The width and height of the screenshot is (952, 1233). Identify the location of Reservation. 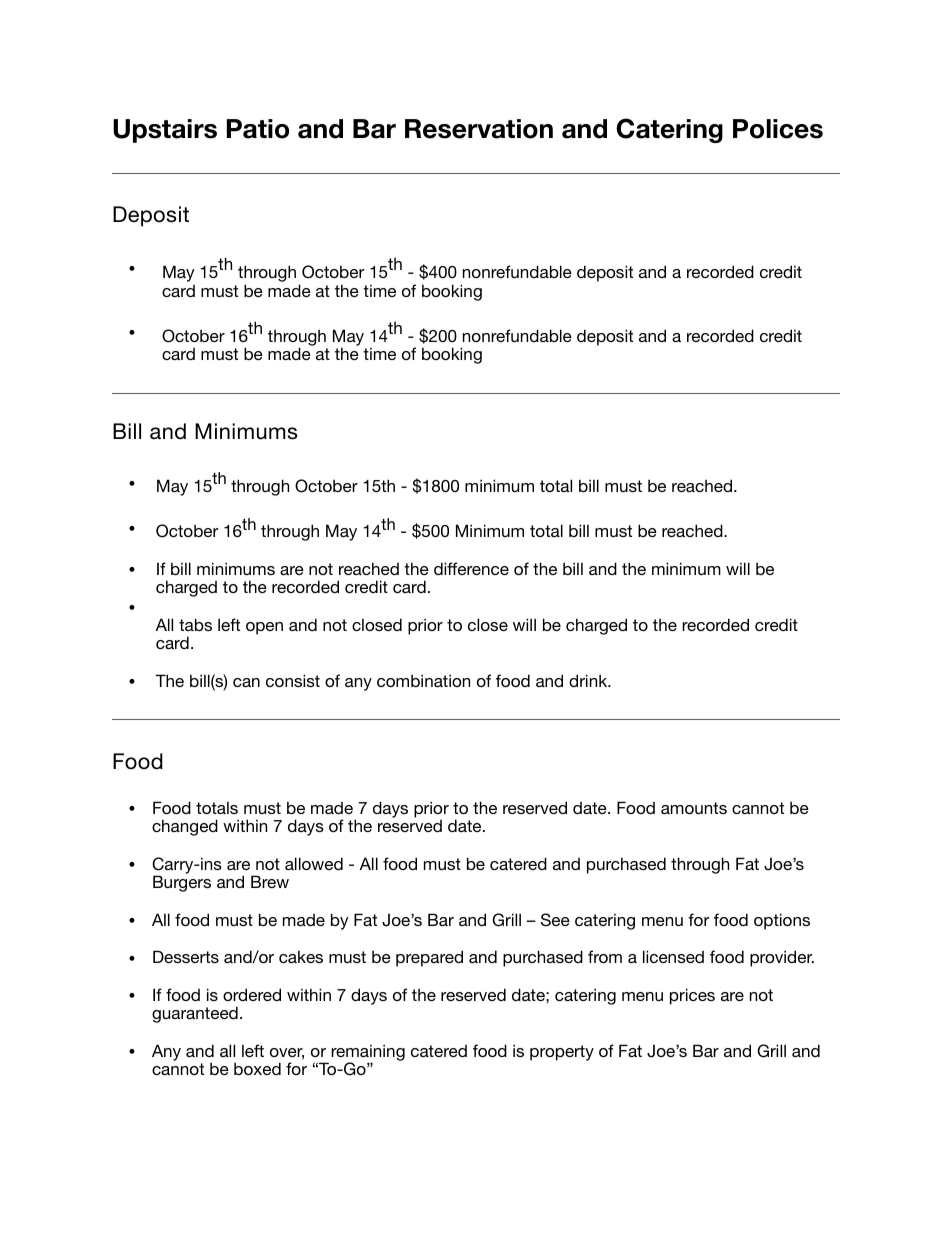
(479, 129).
